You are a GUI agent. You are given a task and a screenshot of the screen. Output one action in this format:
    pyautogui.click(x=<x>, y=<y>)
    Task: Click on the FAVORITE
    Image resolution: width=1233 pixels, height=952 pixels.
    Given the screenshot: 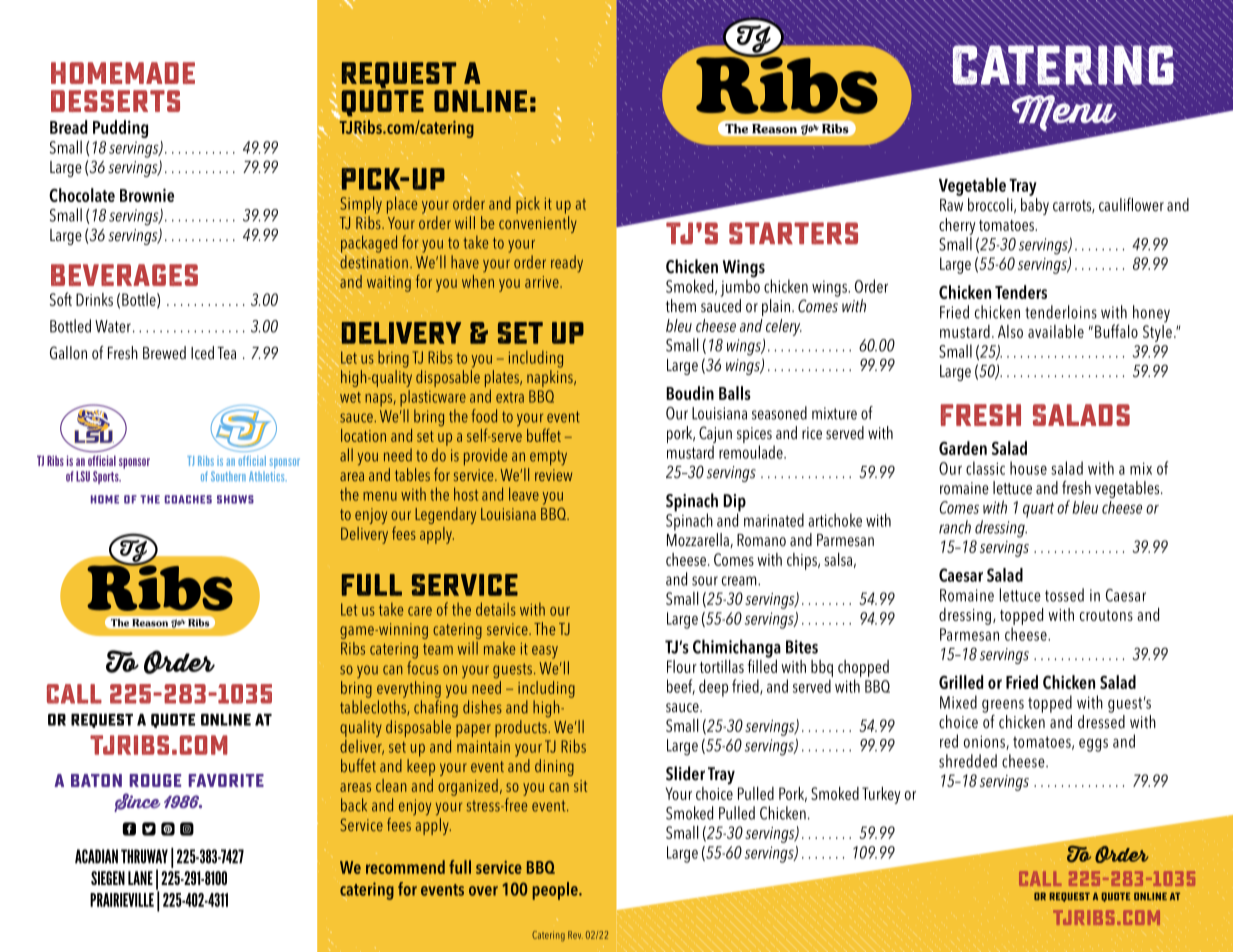 What is the action you would take?
    pyautogui.click(x=226, y=780)
